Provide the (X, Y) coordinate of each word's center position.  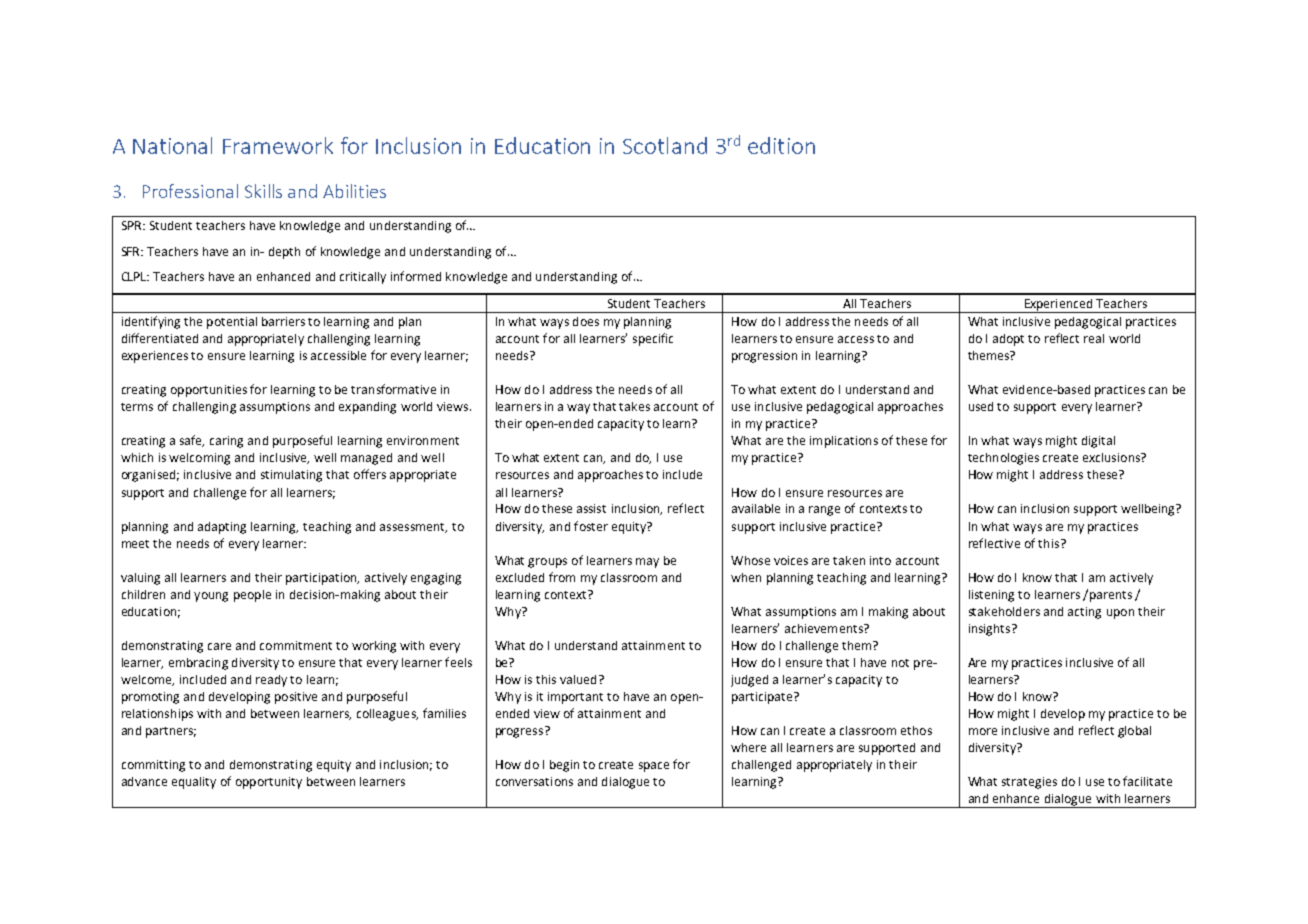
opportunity (269, 783)
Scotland (665, 145)
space (654, 767)
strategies (1029, 783)
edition (781, 145)
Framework (278, 145)
